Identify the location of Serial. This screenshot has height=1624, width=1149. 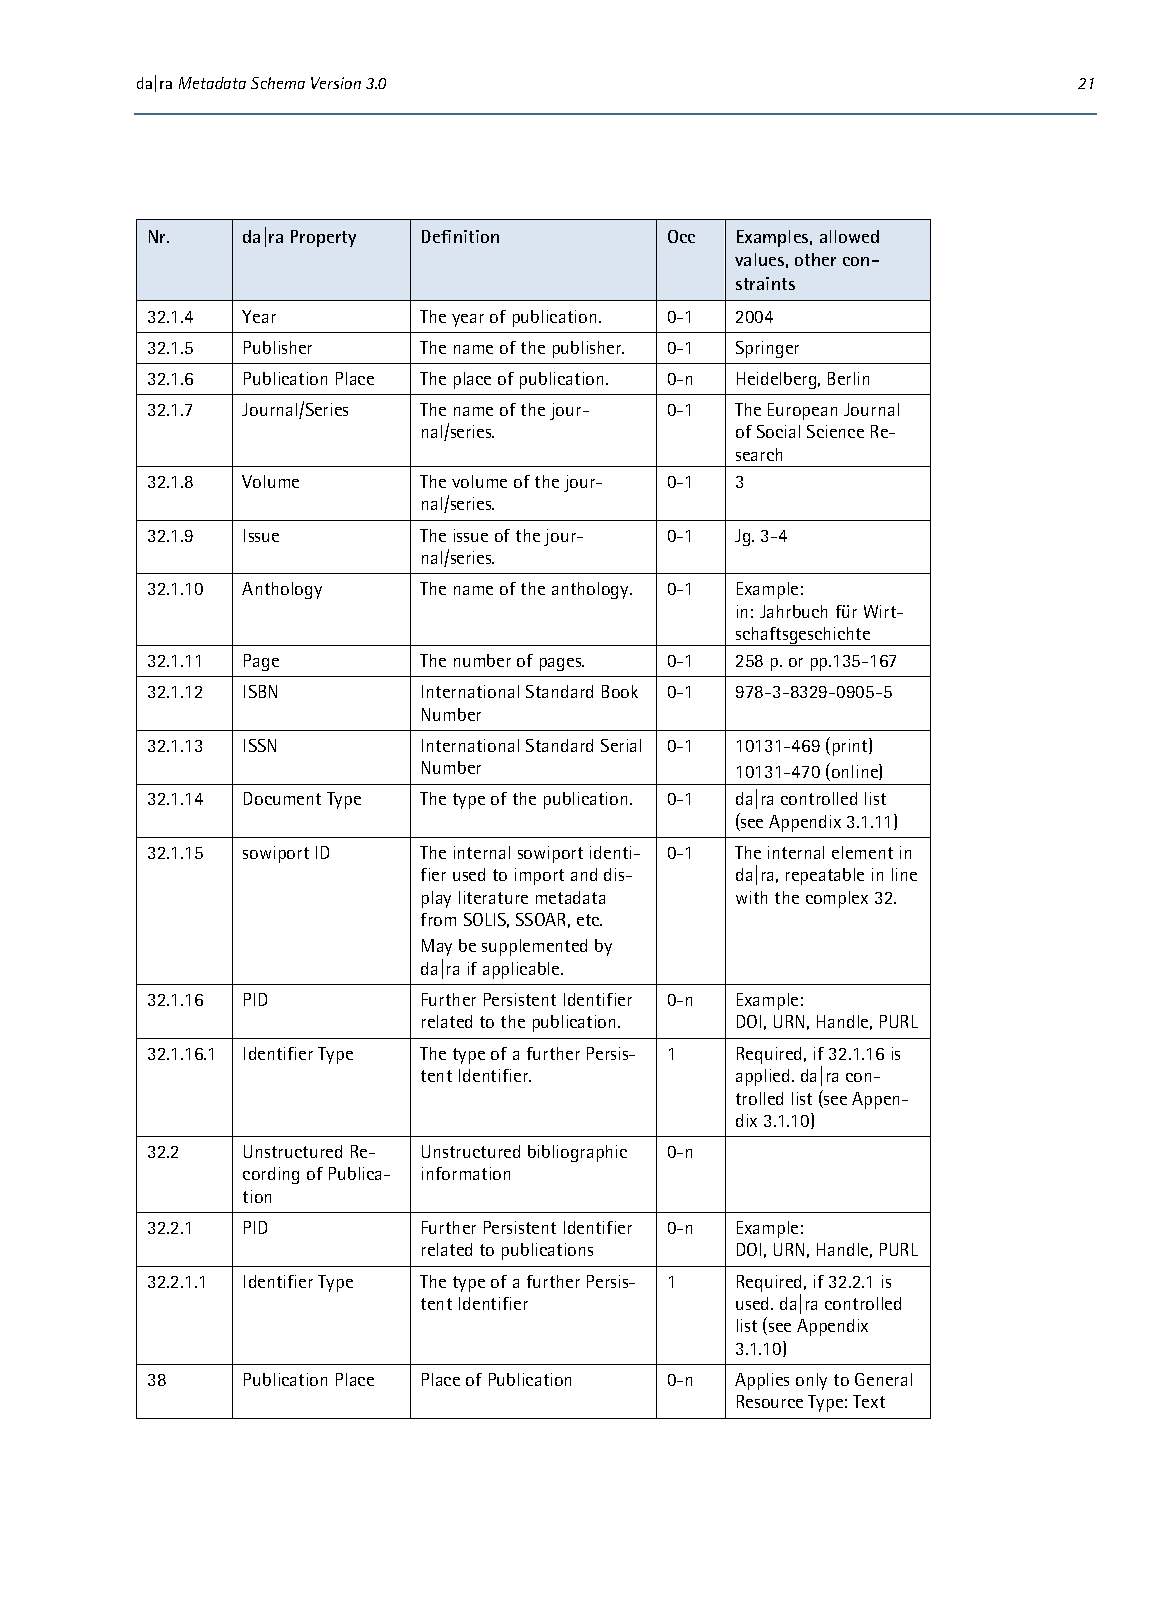
(621, 745).
